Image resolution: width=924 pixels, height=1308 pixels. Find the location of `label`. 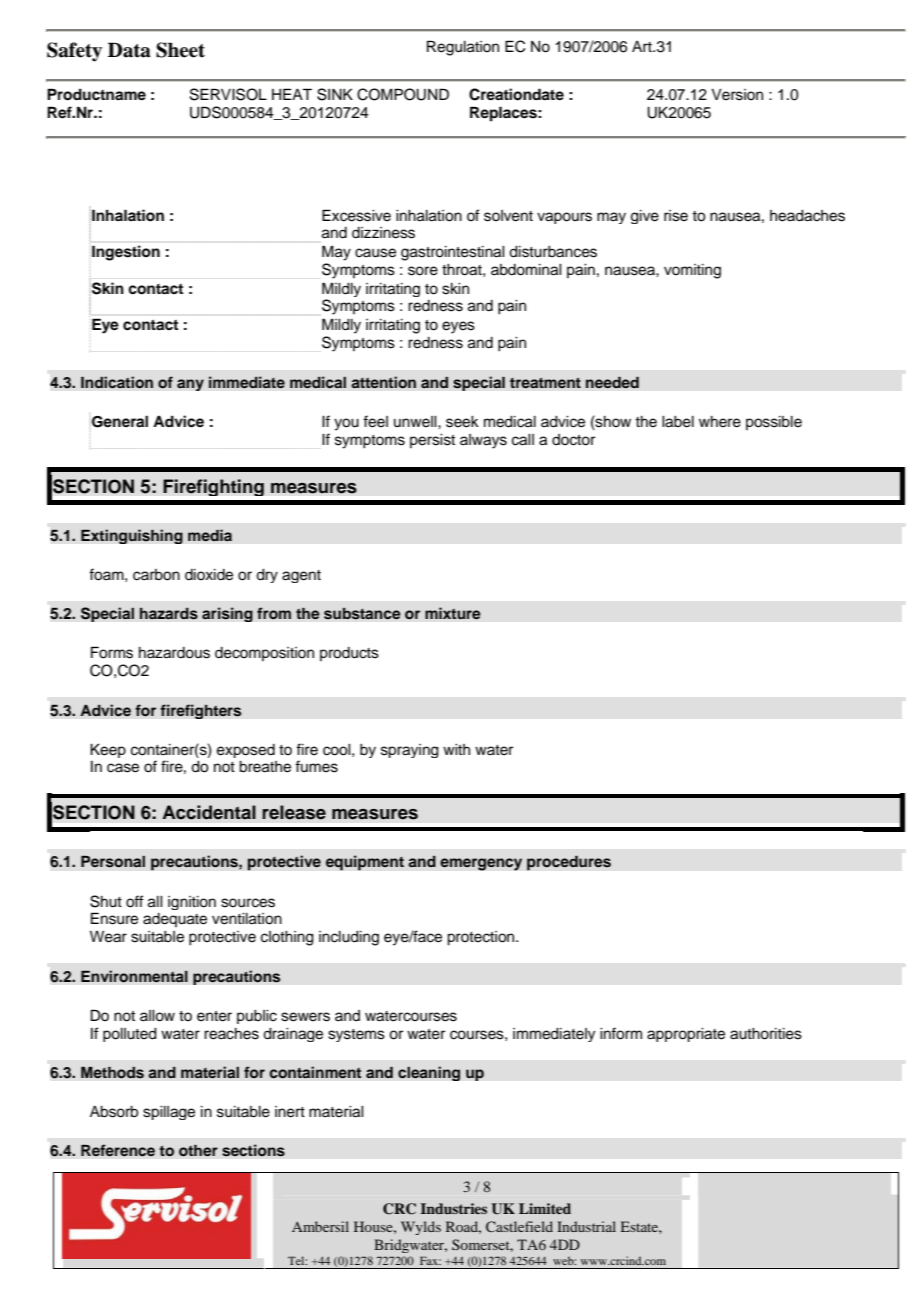

label is located at coordinates (678, 422).
